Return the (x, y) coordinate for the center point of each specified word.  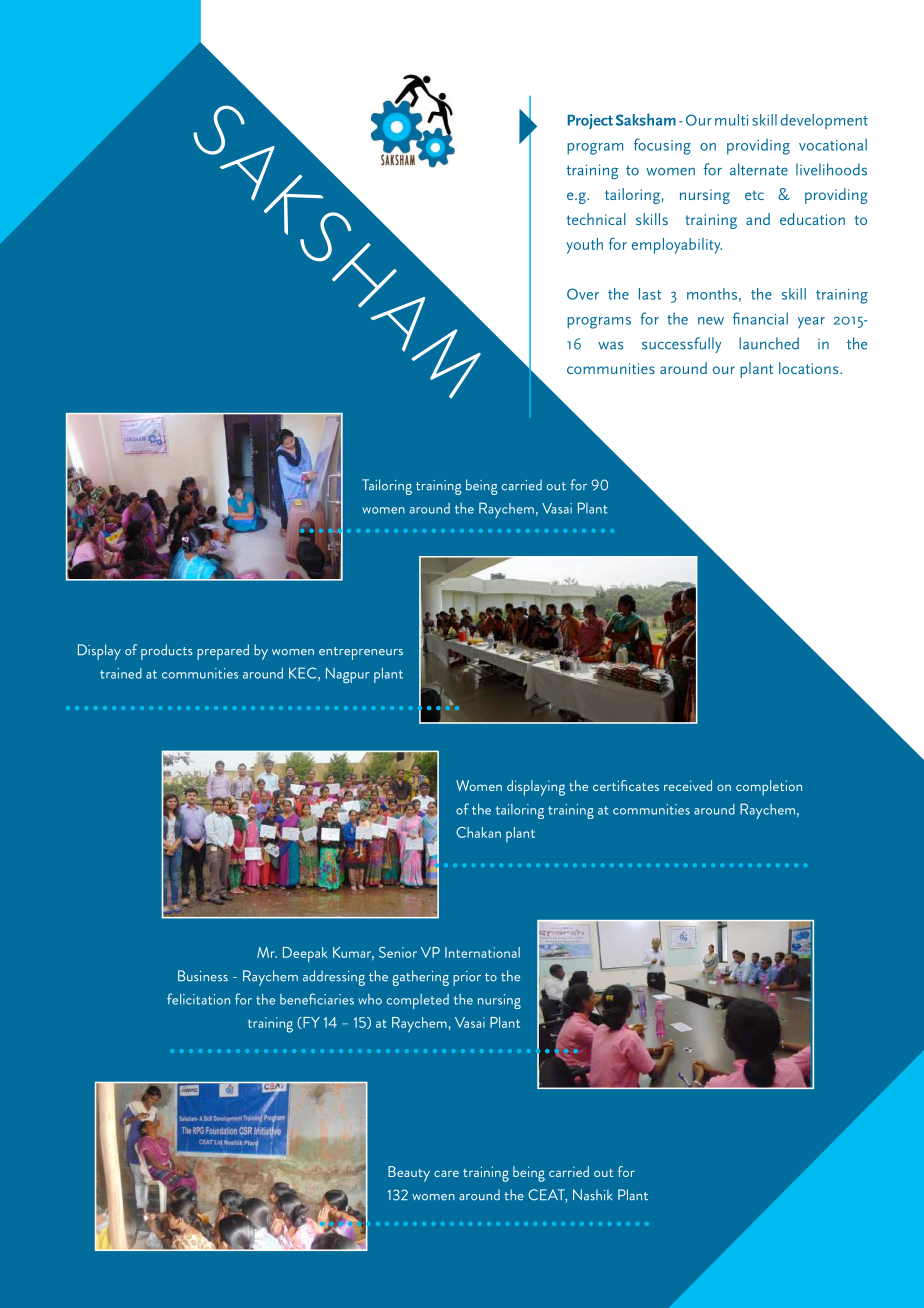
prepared (223, 652)
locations (810, 368)
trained (121, 673)
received (688, 785)
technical (596, 219)
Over (583, 294)
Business (203, 976)
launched (769, 343)
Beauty (409, 1174)
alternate (759, 169)
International (482, 952)
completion (769, 788)
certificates (626, 785)
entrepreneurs (361, 653)
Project (590, 121)
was (610, 346)
